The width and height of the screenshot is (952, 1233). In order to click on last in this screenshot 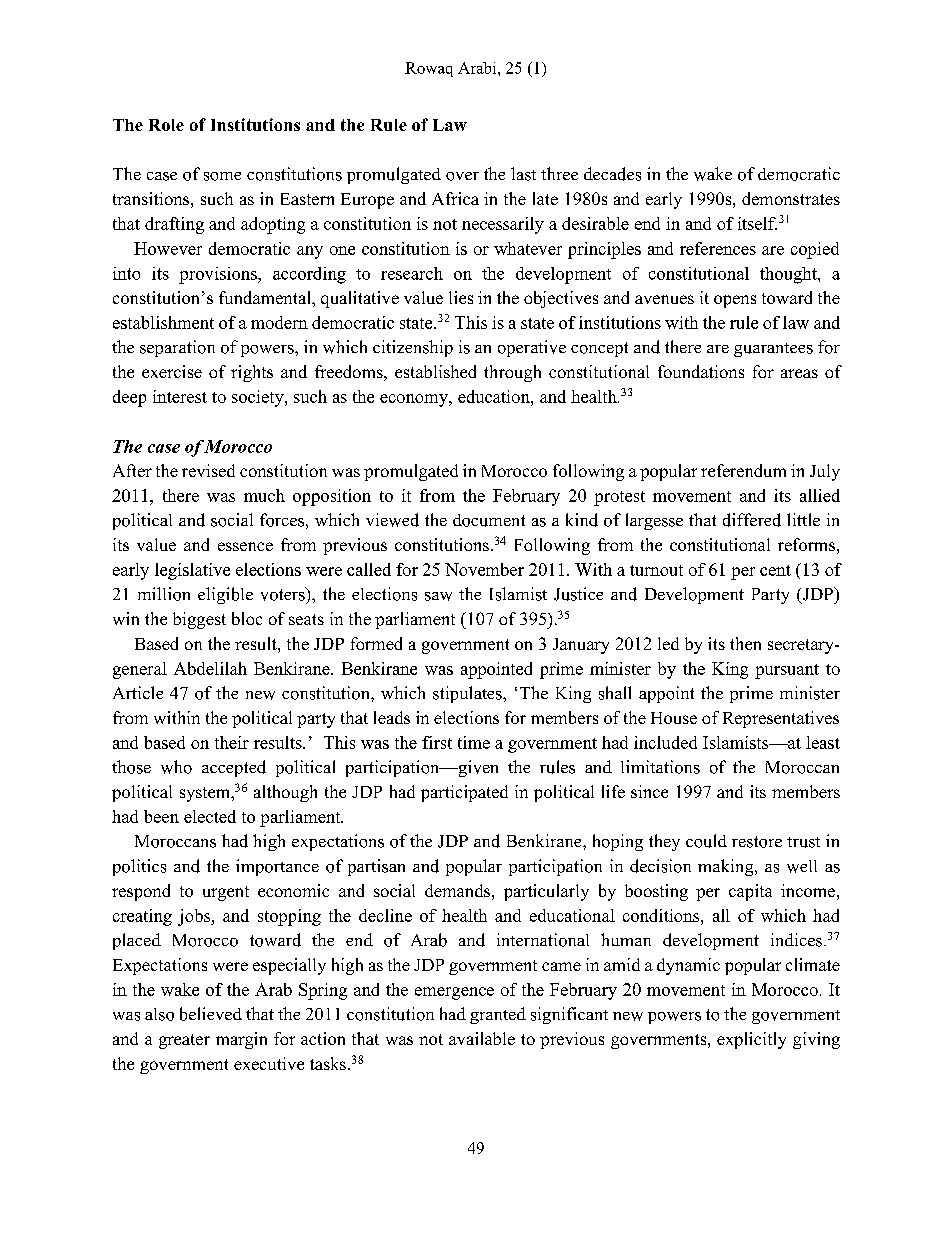, I will do `click(523, 174)`.
